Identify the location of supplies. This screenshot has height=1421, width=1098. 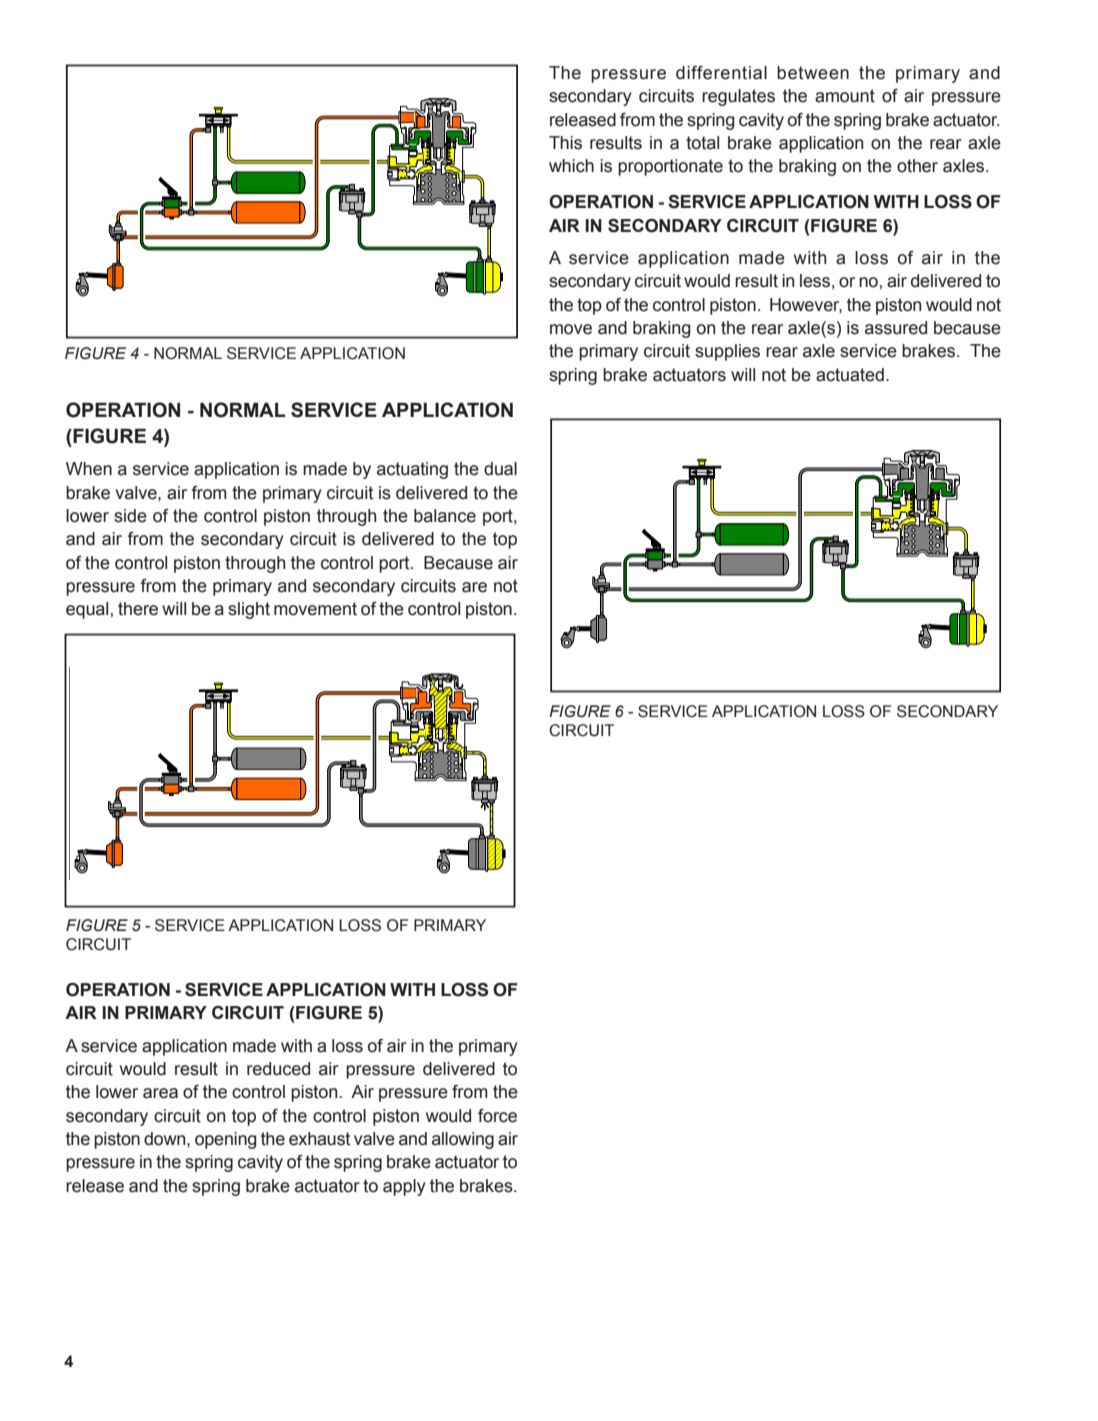
(727, 352).
